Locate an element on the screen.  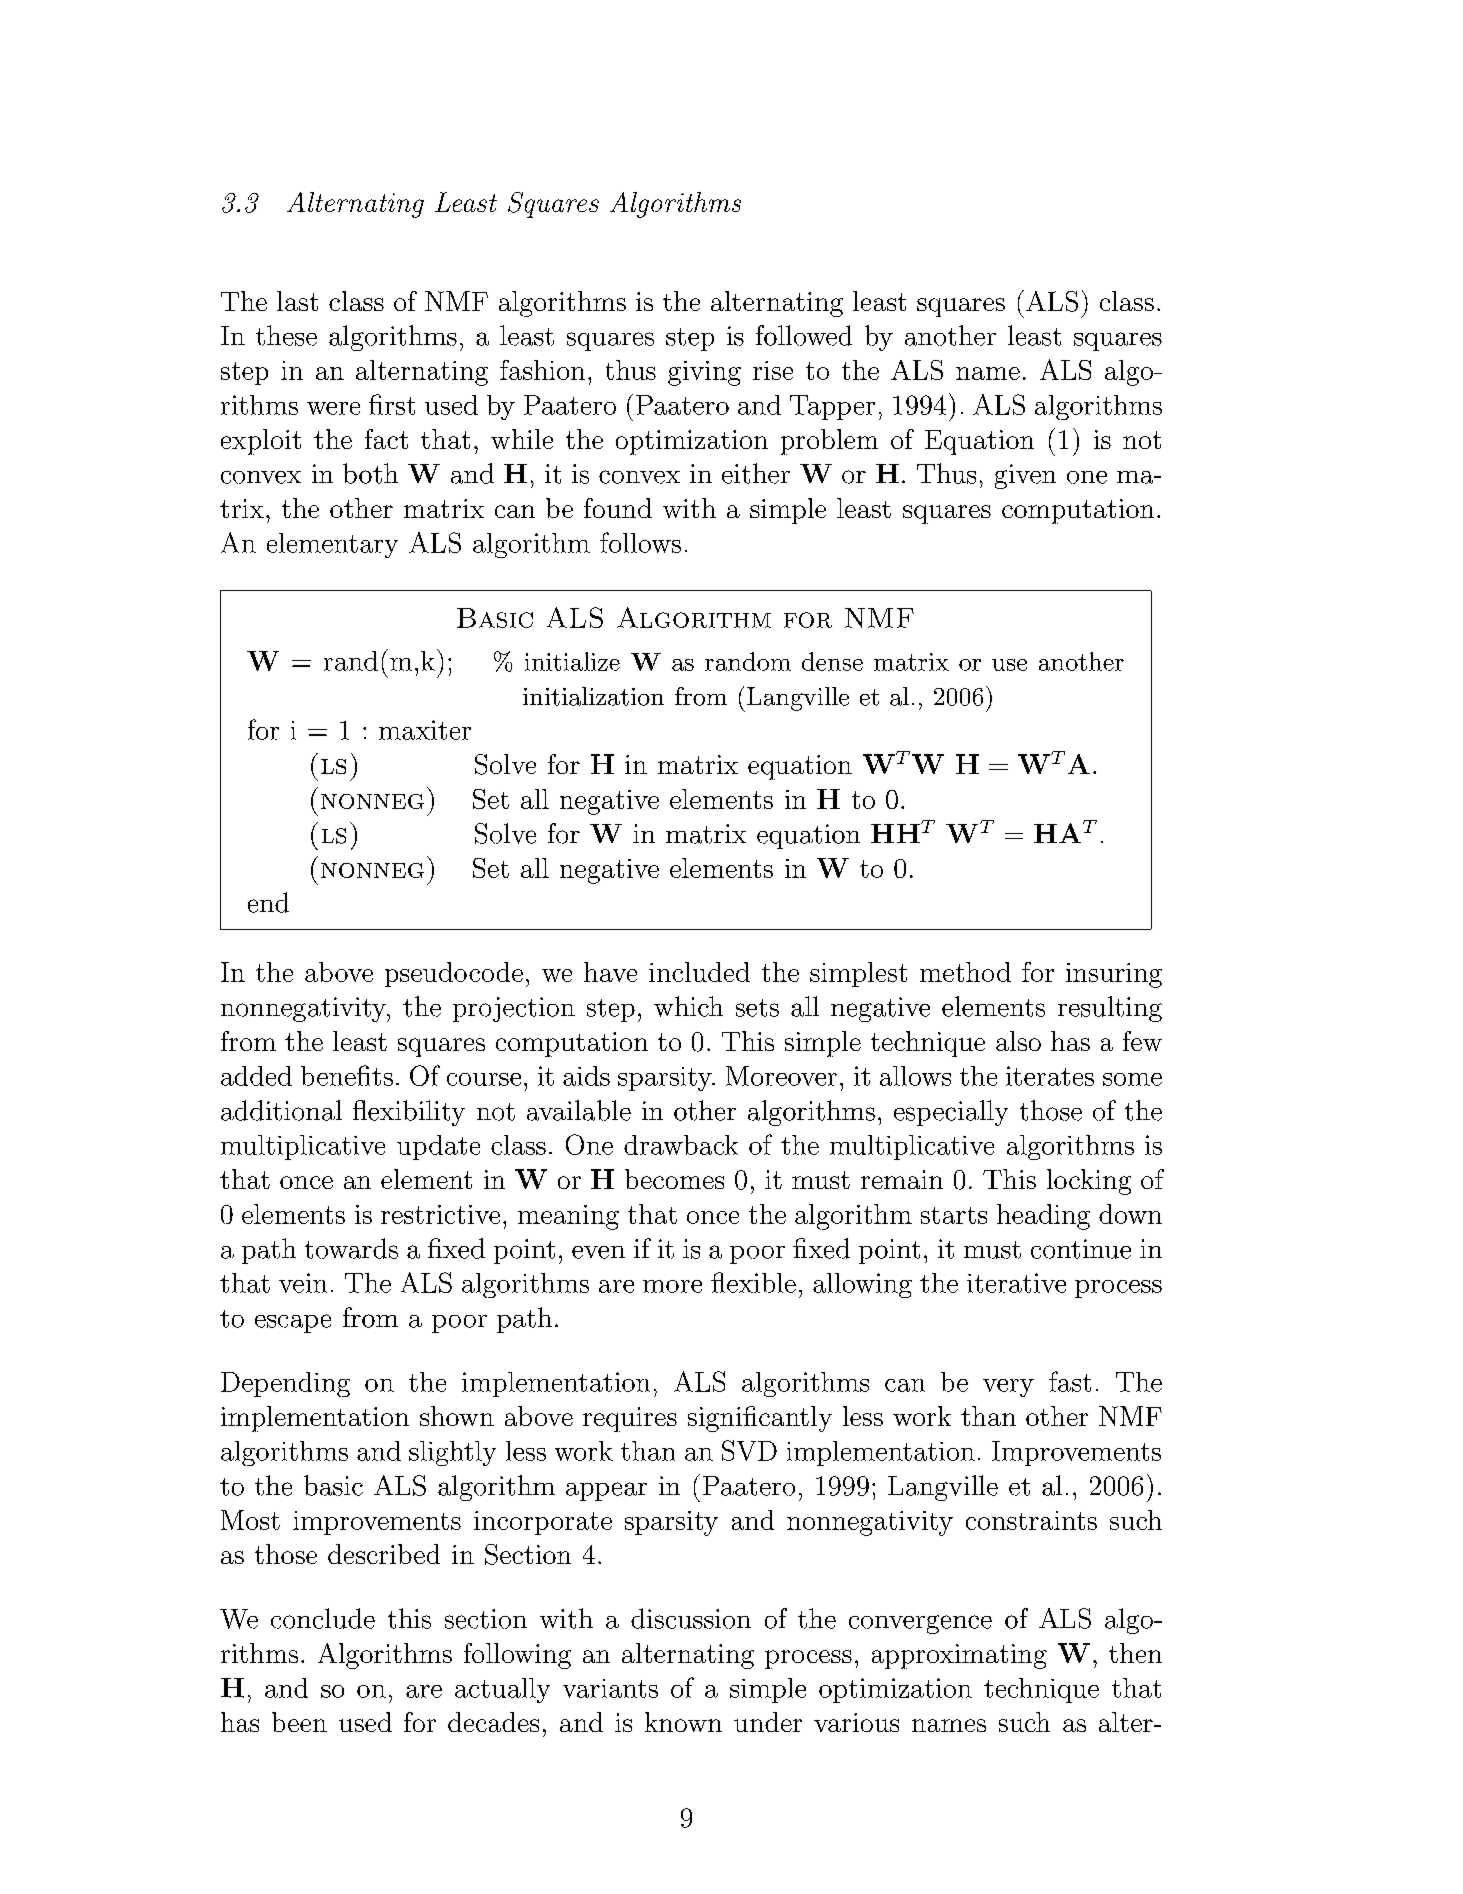
benefits is located at coordinates (347, 1075).
